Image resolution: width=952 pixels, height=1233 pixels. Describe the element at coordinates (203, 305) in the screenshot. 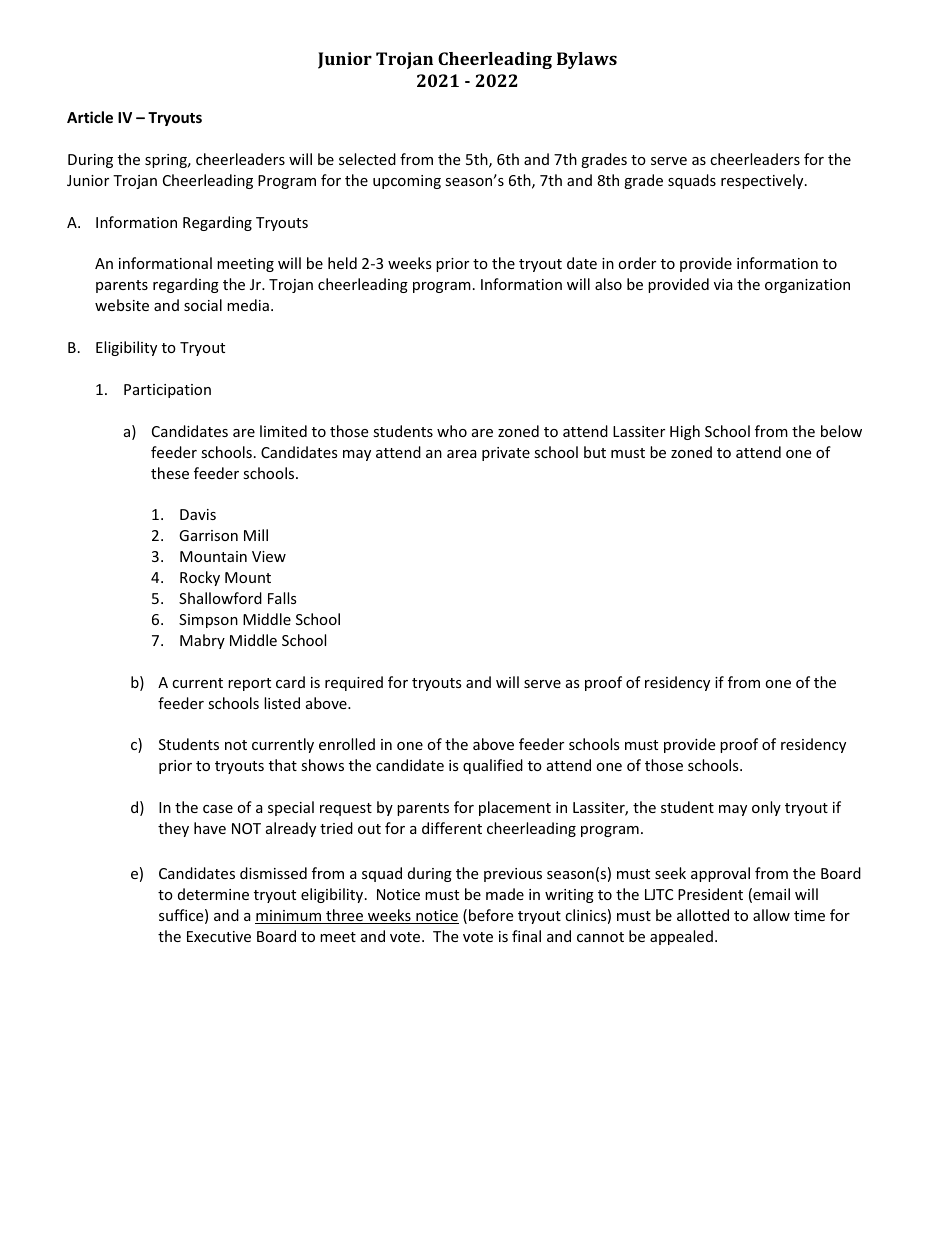

I see `social` at that location.
